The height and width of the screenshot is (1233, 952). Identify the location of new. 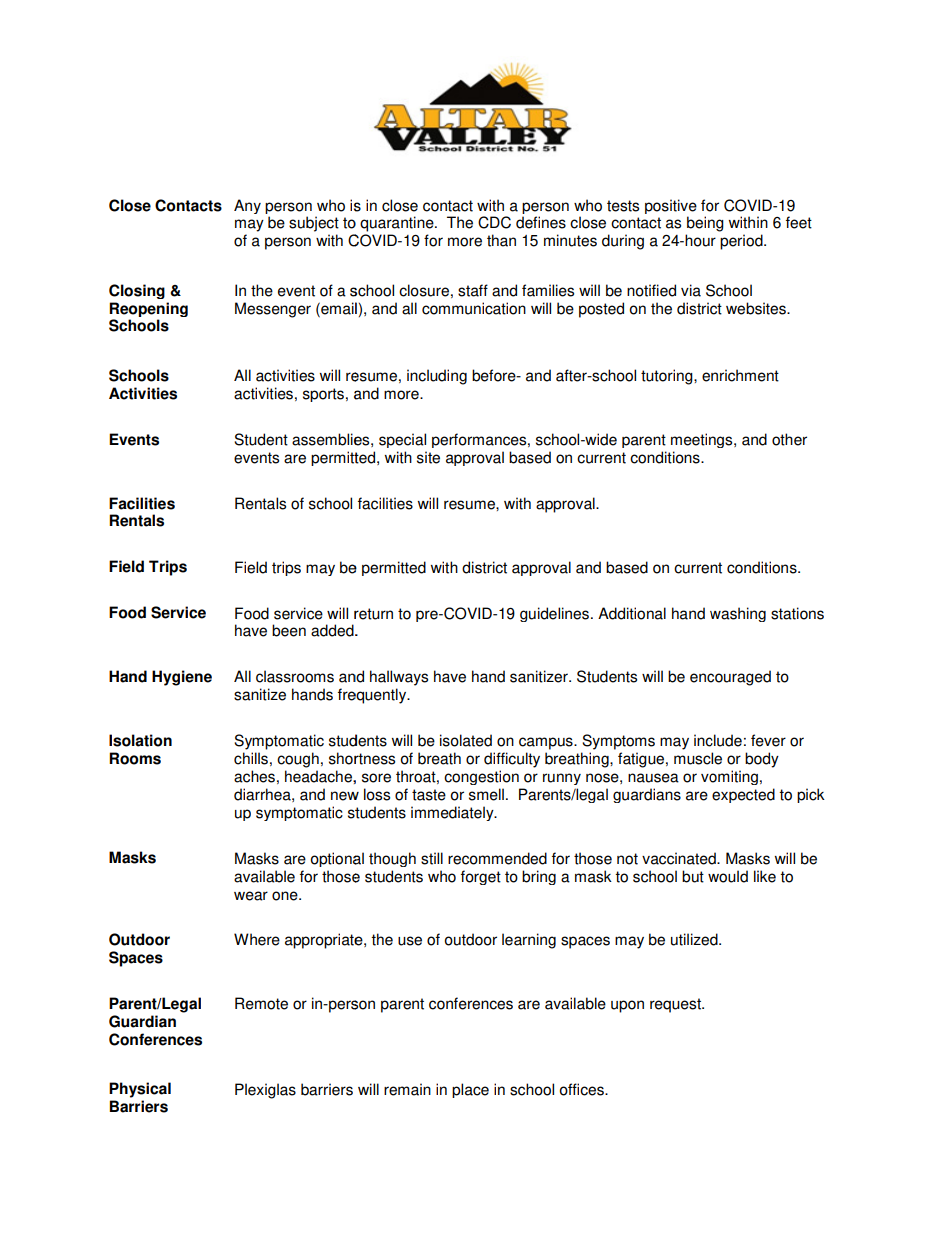
(345, 796).
